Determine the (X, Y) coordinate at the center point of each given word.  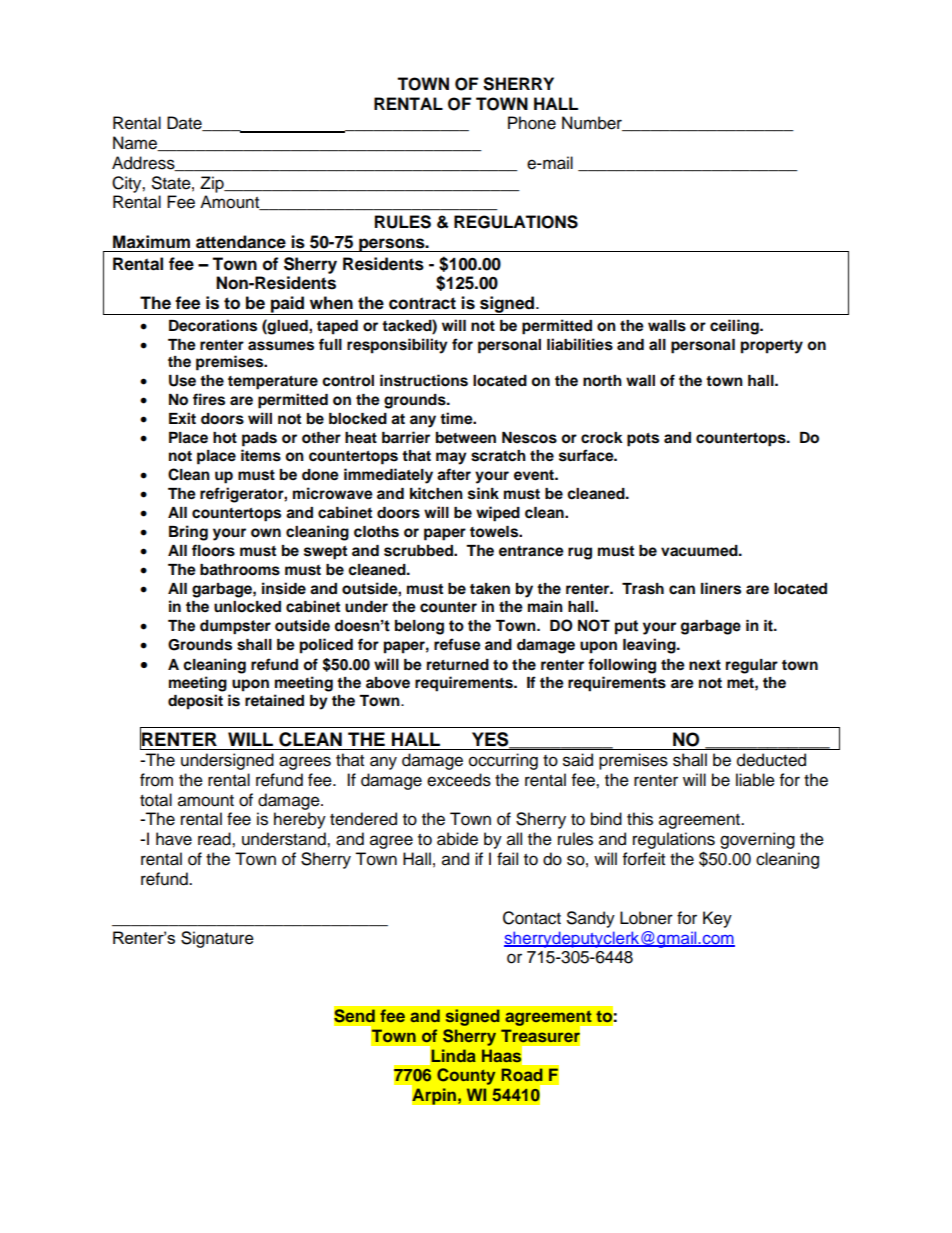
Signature (217, 939)
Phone (532, 123)
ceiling (735, 327)
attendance (241, 242)
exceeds (459, 780)
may (451, 458)
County (466, 1076)
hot (225, 438)
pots (643, 440)
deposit (195, 702)
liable (755, 780)
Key (717, 919)
